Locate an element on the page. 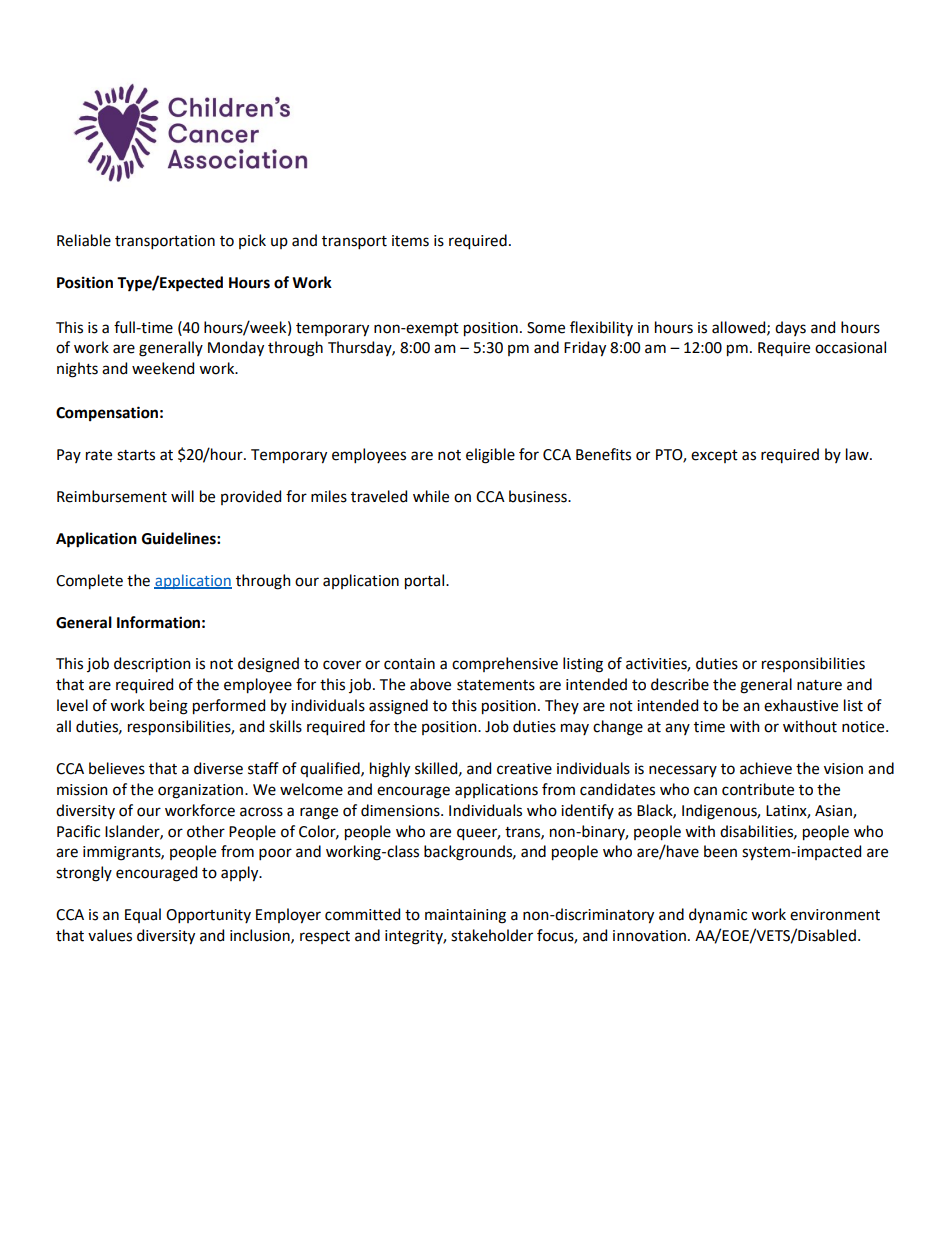  Equal is located at coordinates (143, 915).
